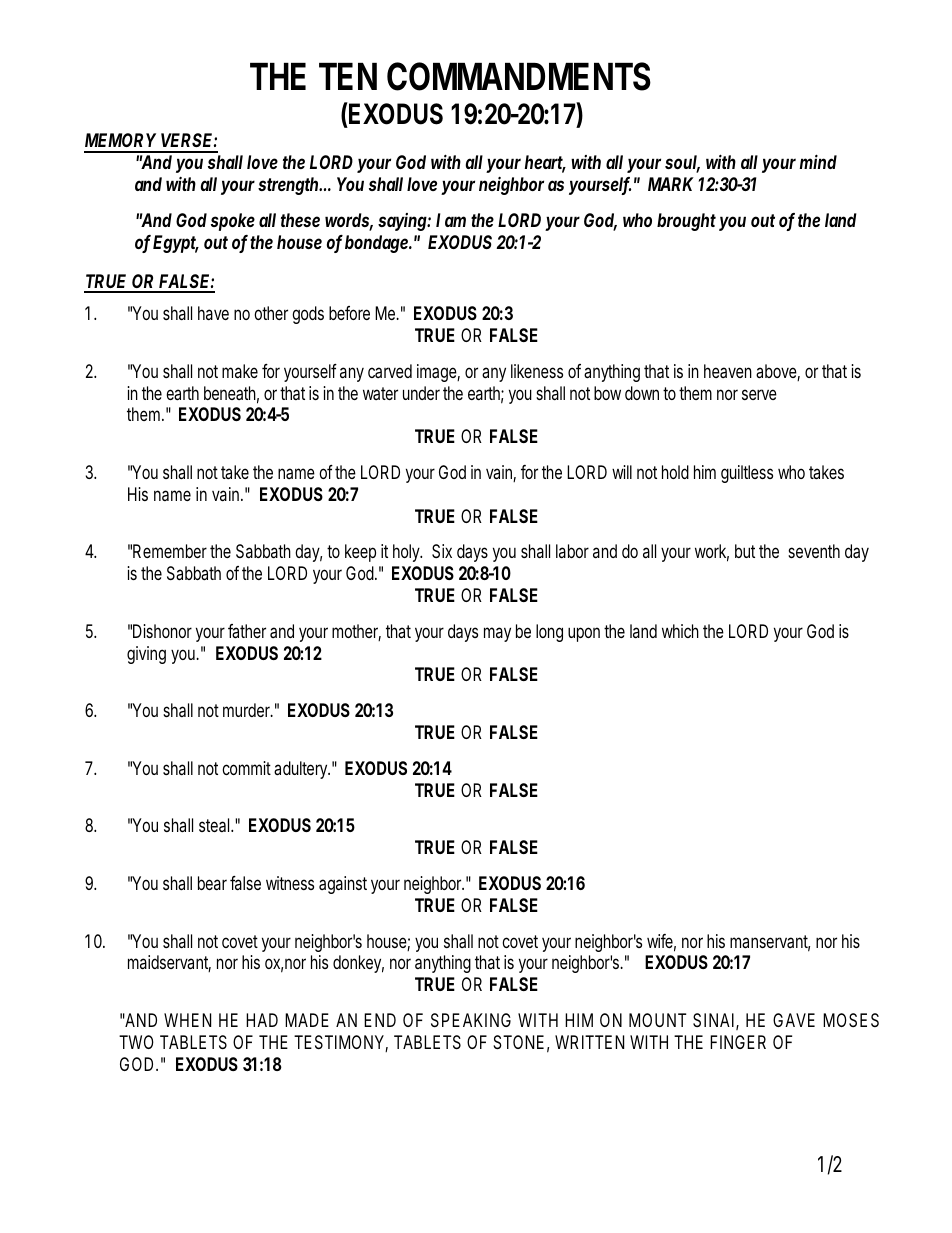  What do you see at coordinates (686, 222) in the page?
I see `brought` at bounding box center [686, 222].
